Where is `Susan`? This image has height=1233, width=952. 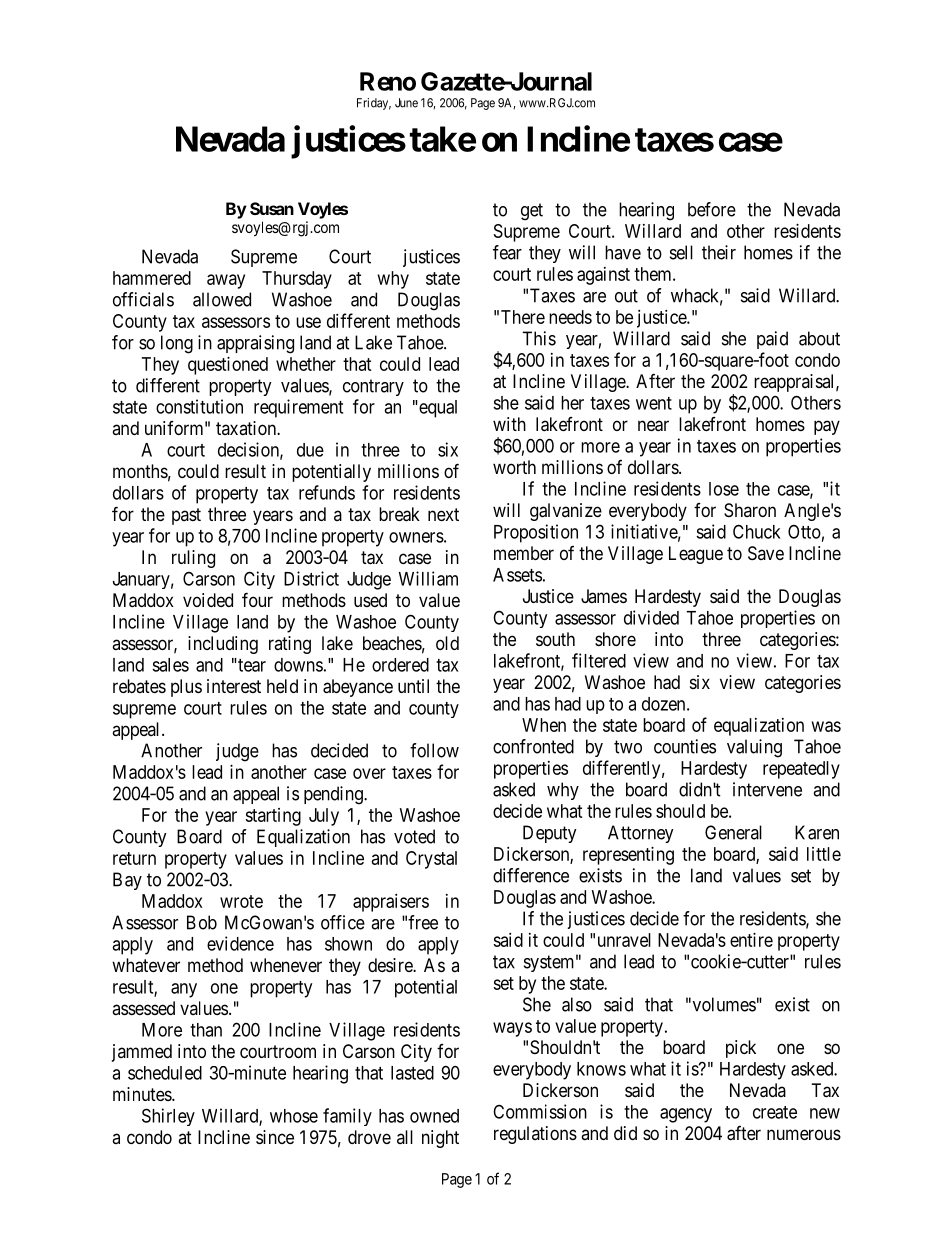 Susan is located at coordinates (272, 208).
